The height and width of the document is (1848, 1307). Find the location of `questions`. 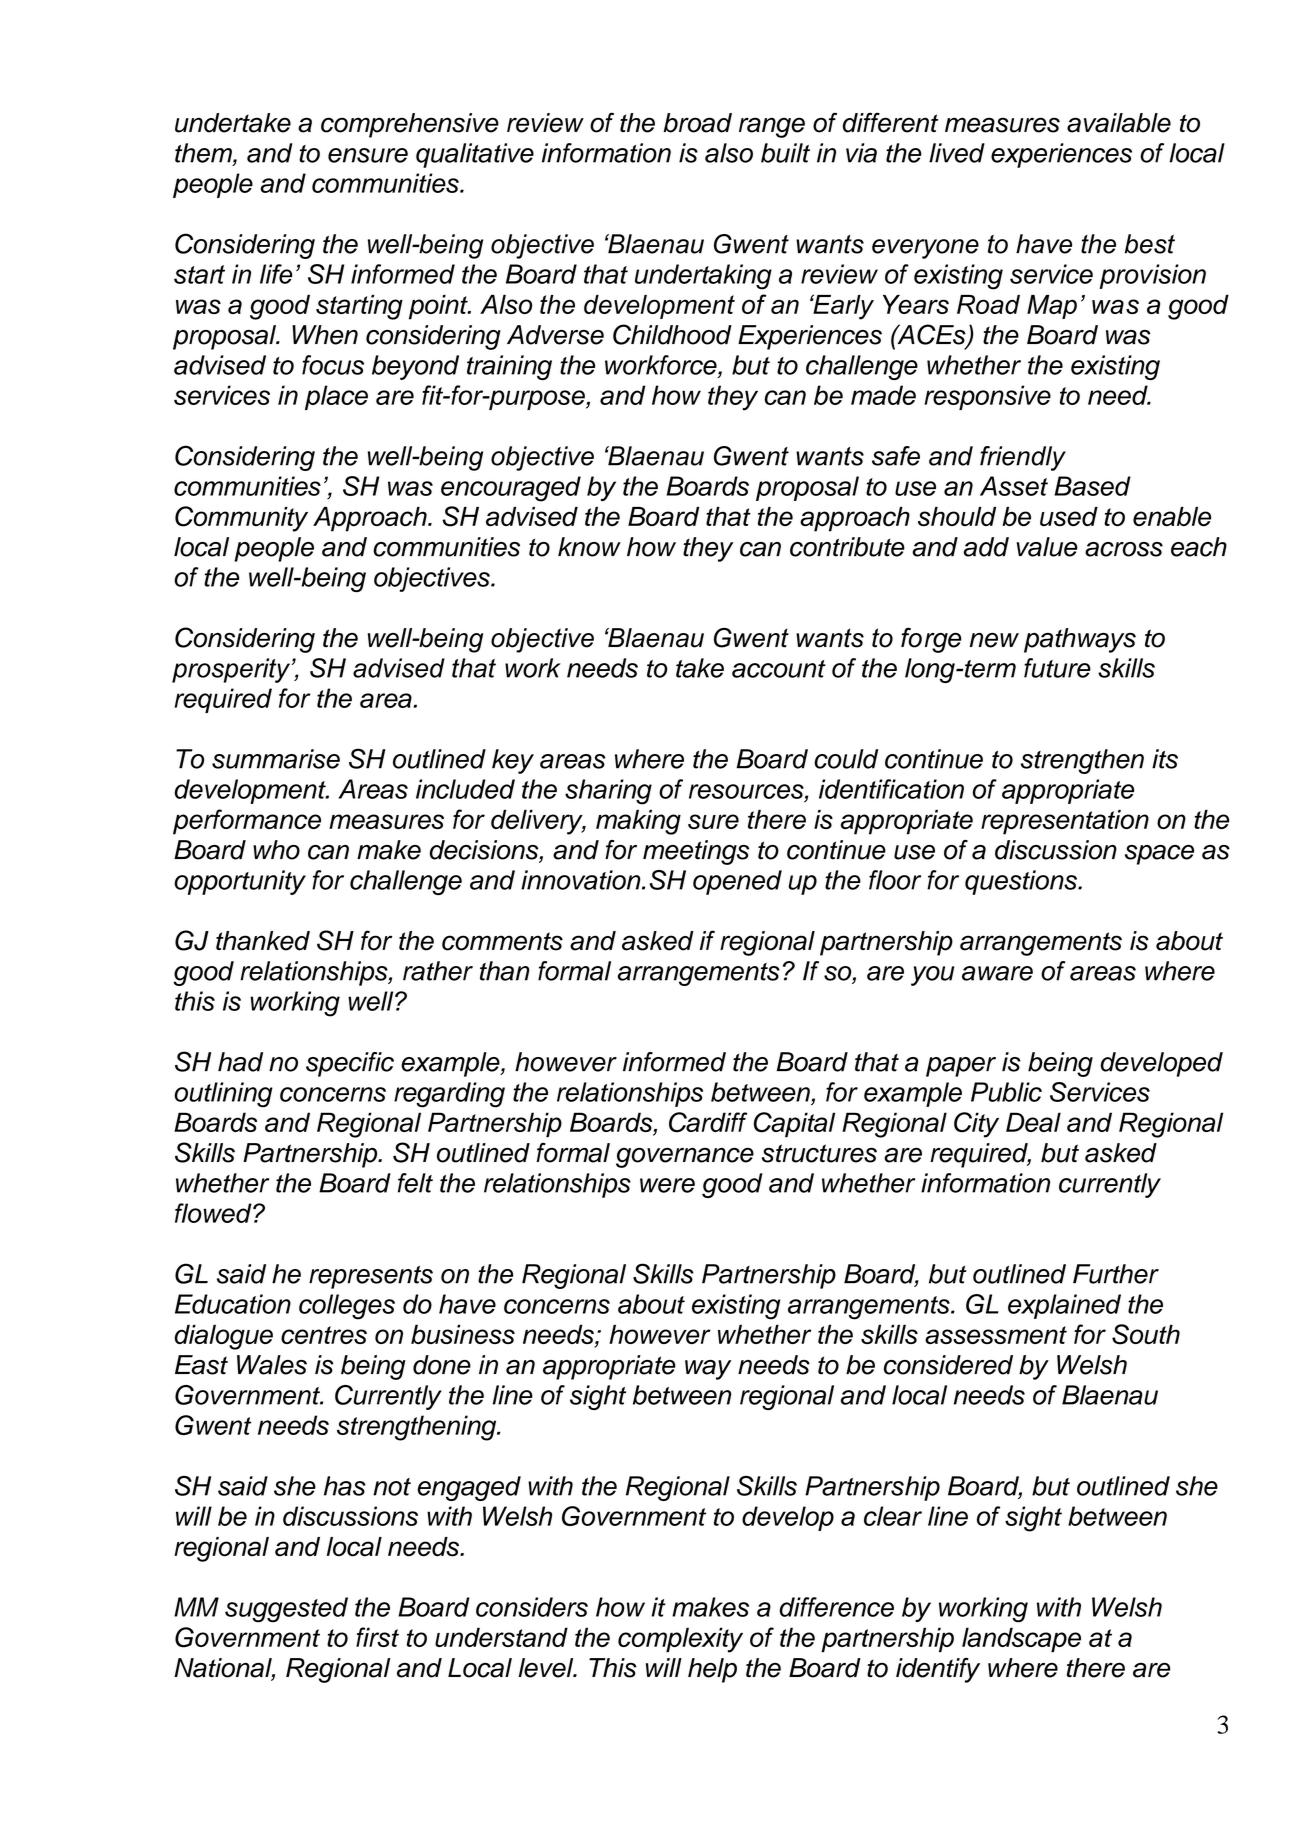

questions is located at coordinates (1022, 882).
